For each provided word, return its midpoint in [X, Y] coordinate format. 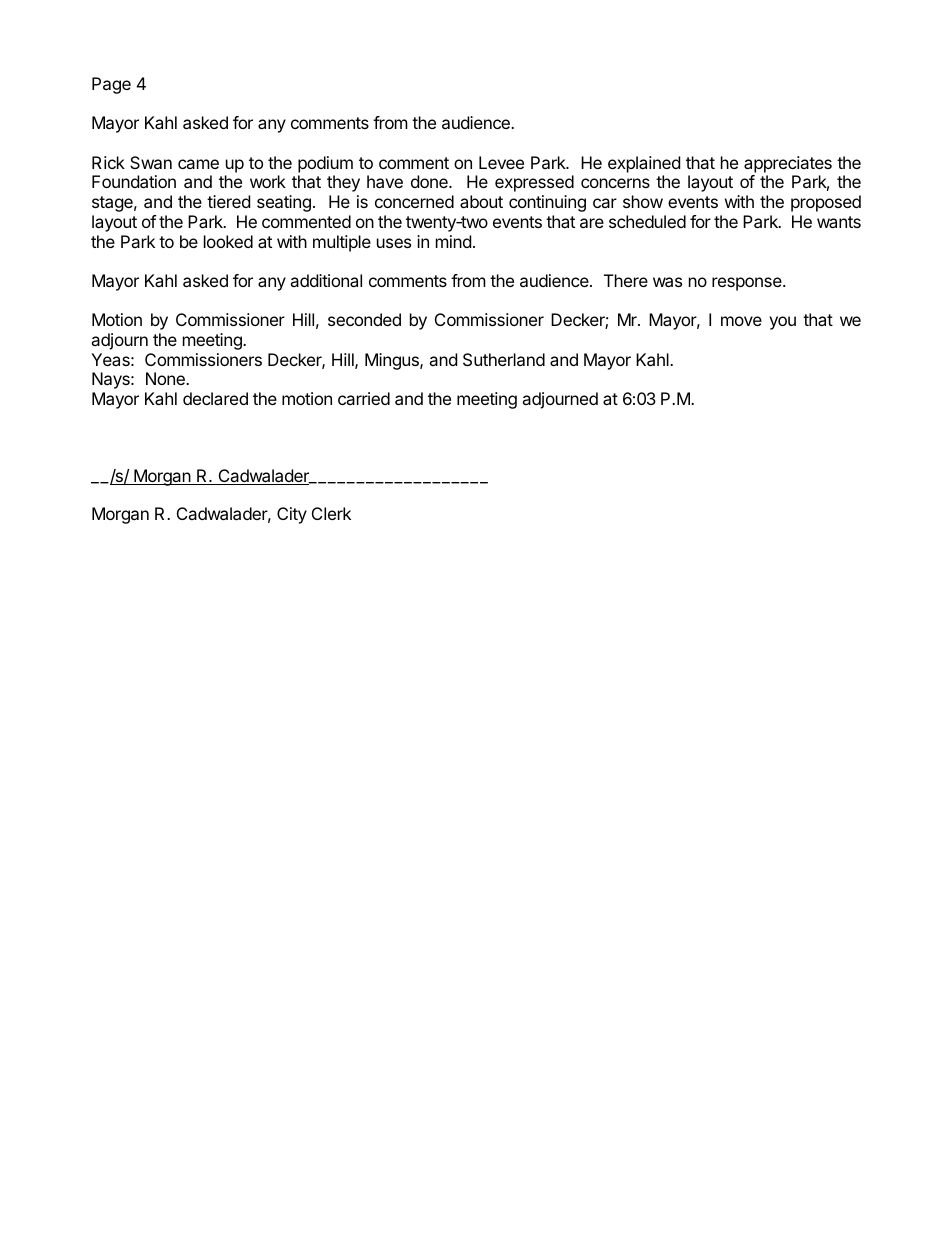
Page [111, 85]
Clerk [331, 513]
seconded [364, 319]
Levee [501, 162]
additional [326, 280]
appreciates [788, 164]
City [292, 515]
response [748, 284]
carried [364, 398]
